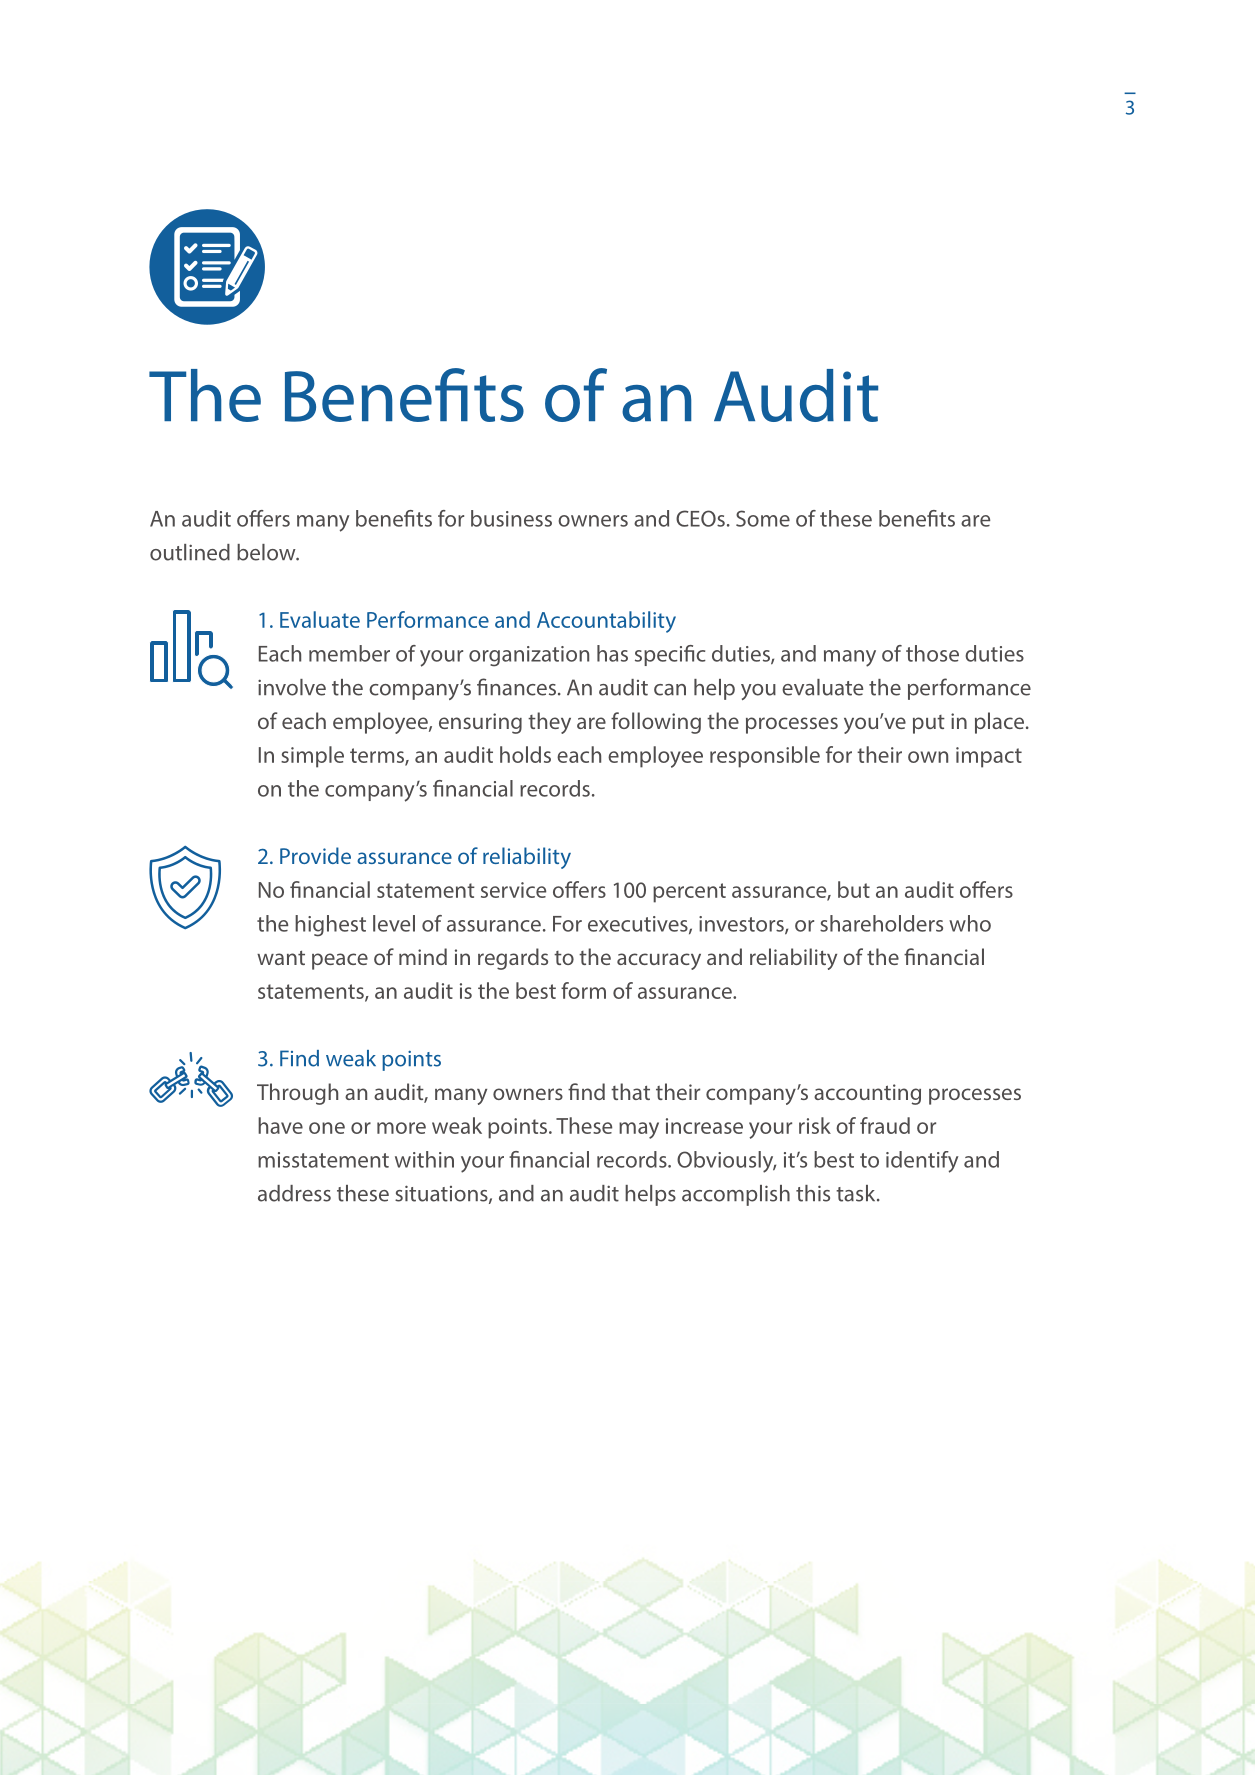 The height and width of the screenshot is (1775, 1255). What do you see at coordinates (190, 552) in the screenshot?
I see `outlined` at bounding box center [190, 552].
